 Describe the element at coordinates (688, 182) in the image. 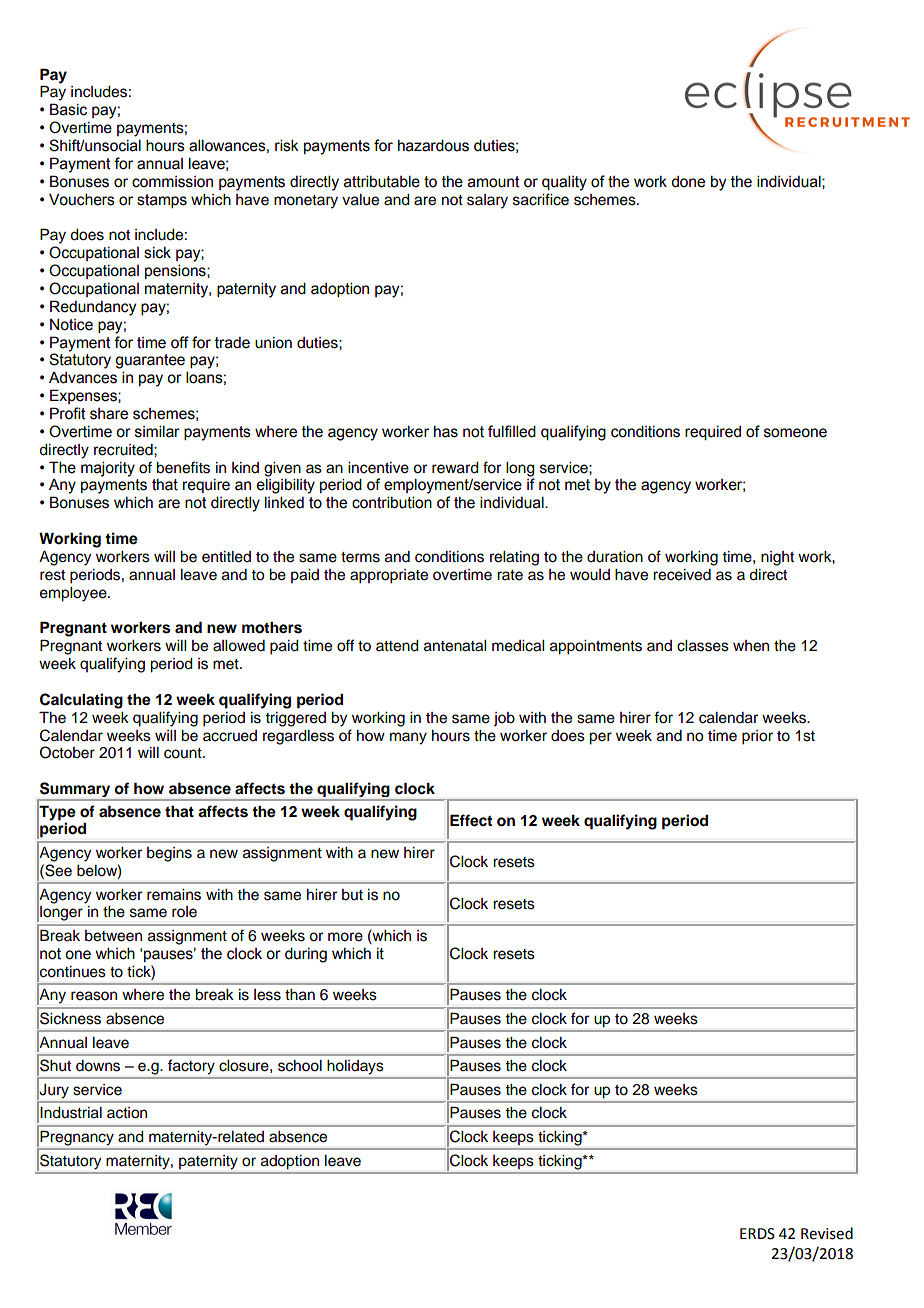

I see `done` at that location.
